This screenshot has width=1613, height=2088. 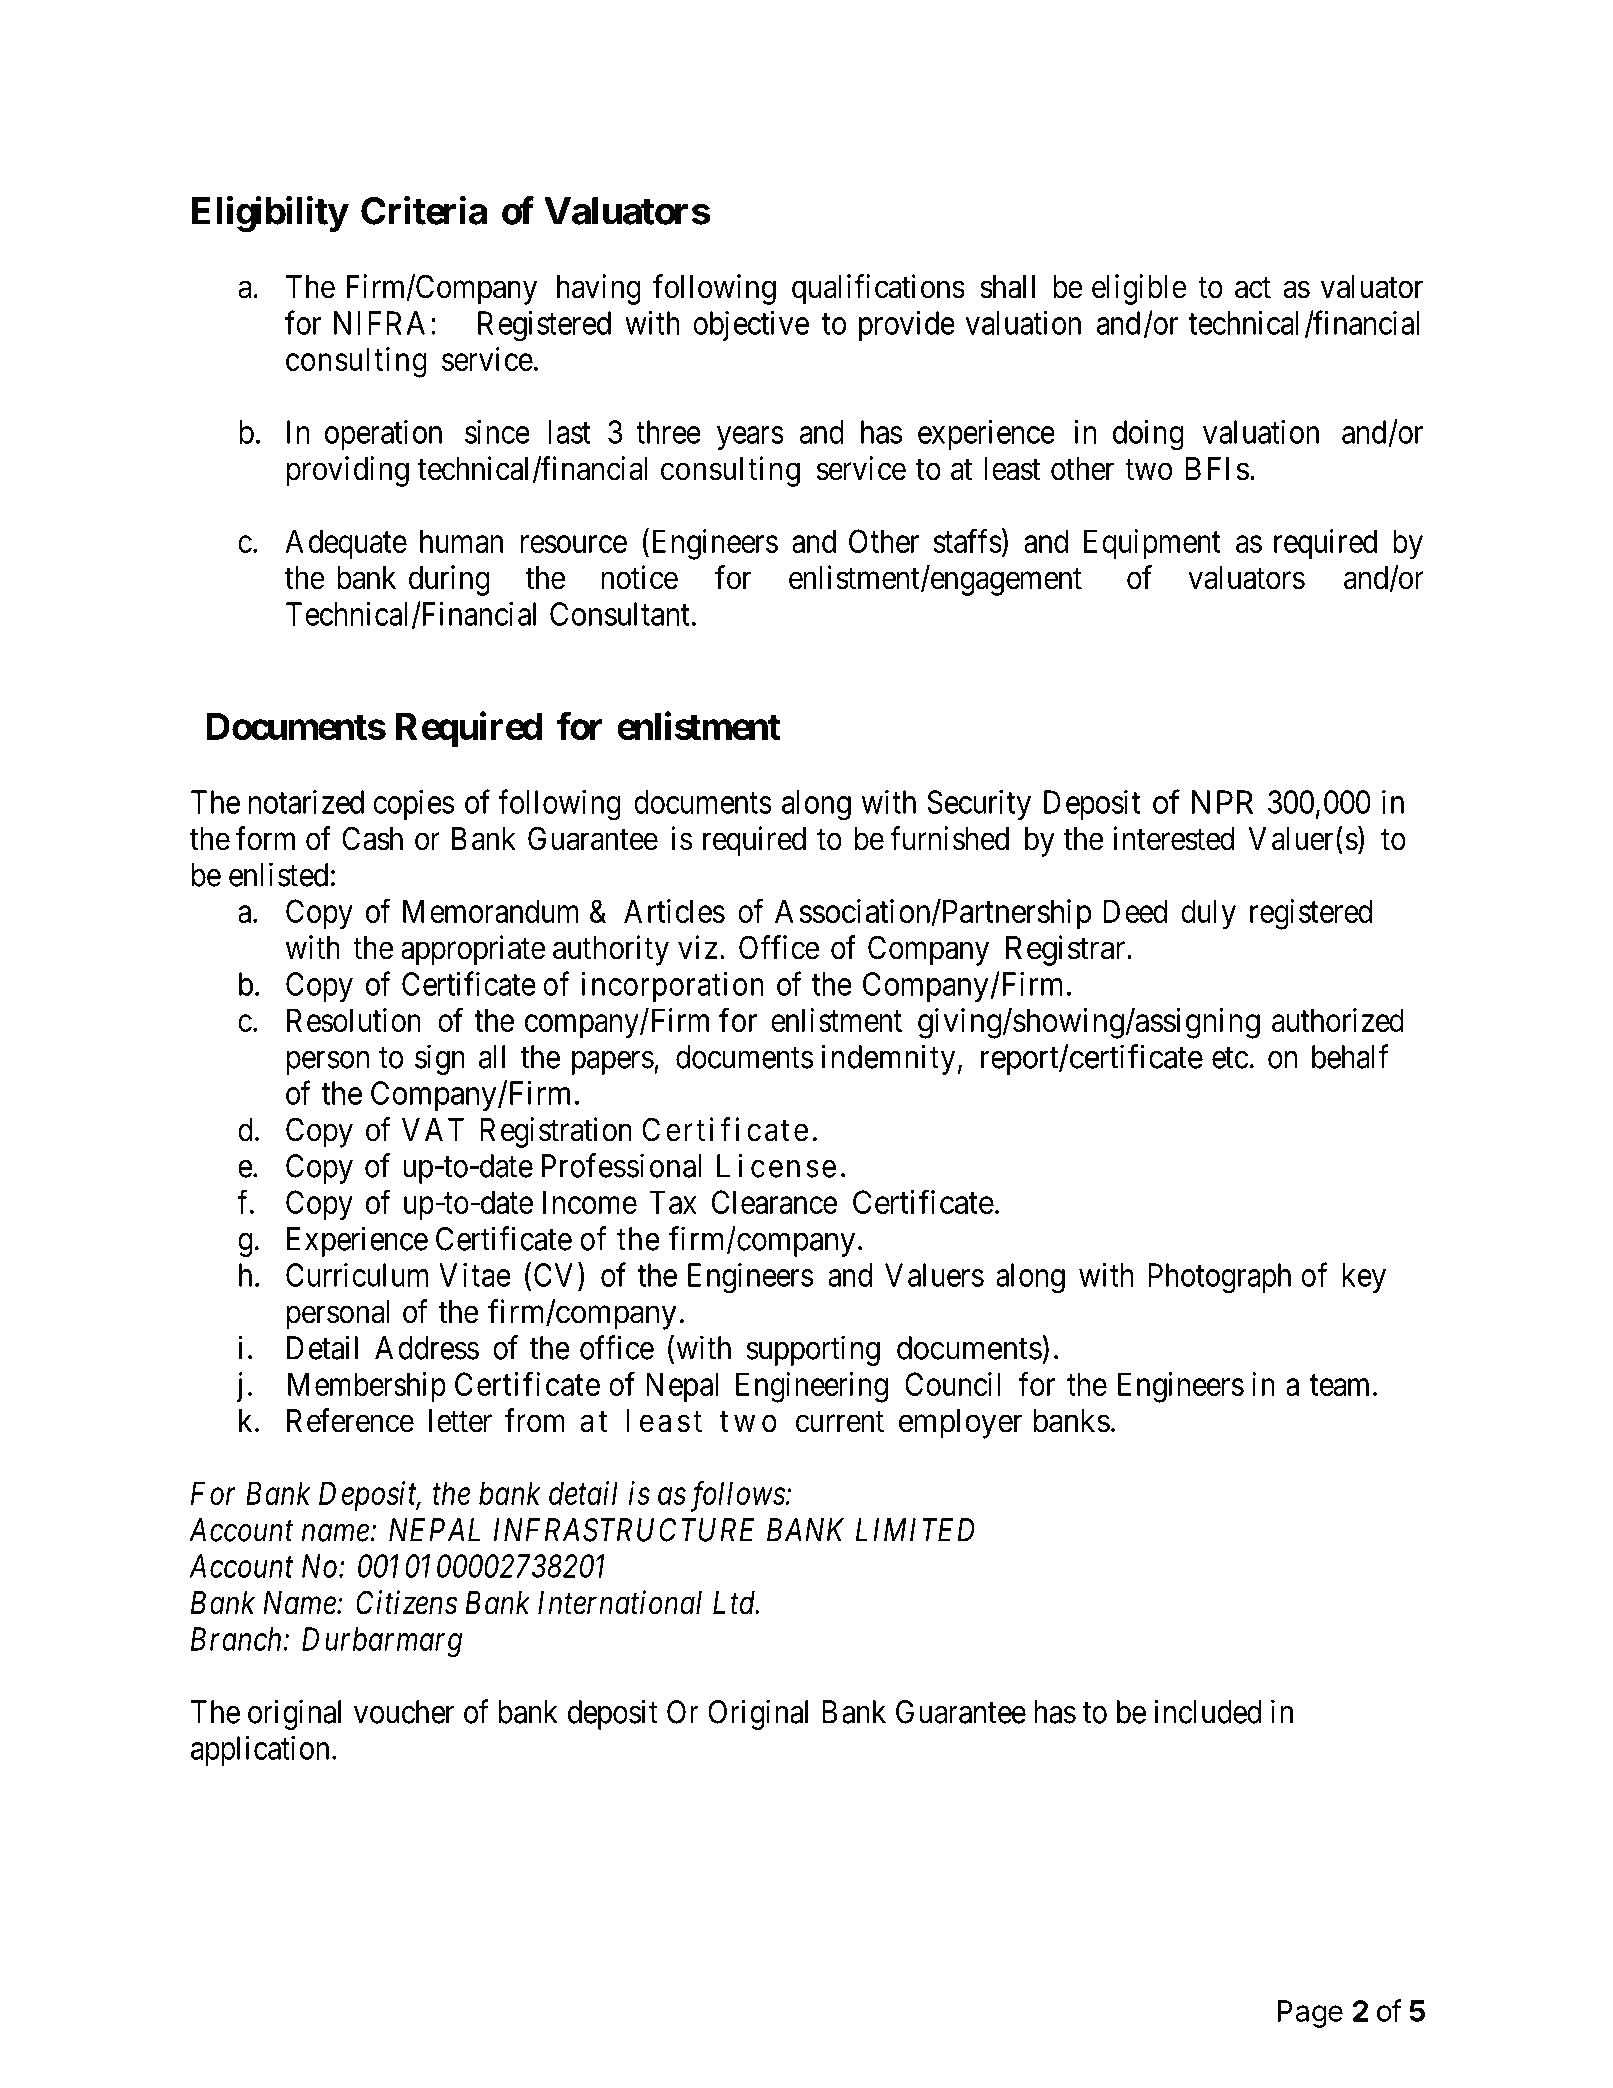 What do you see at coordinates (735, 1603) in the screenshot?
I see `Ltd` at bounding box center [735, 1603].
